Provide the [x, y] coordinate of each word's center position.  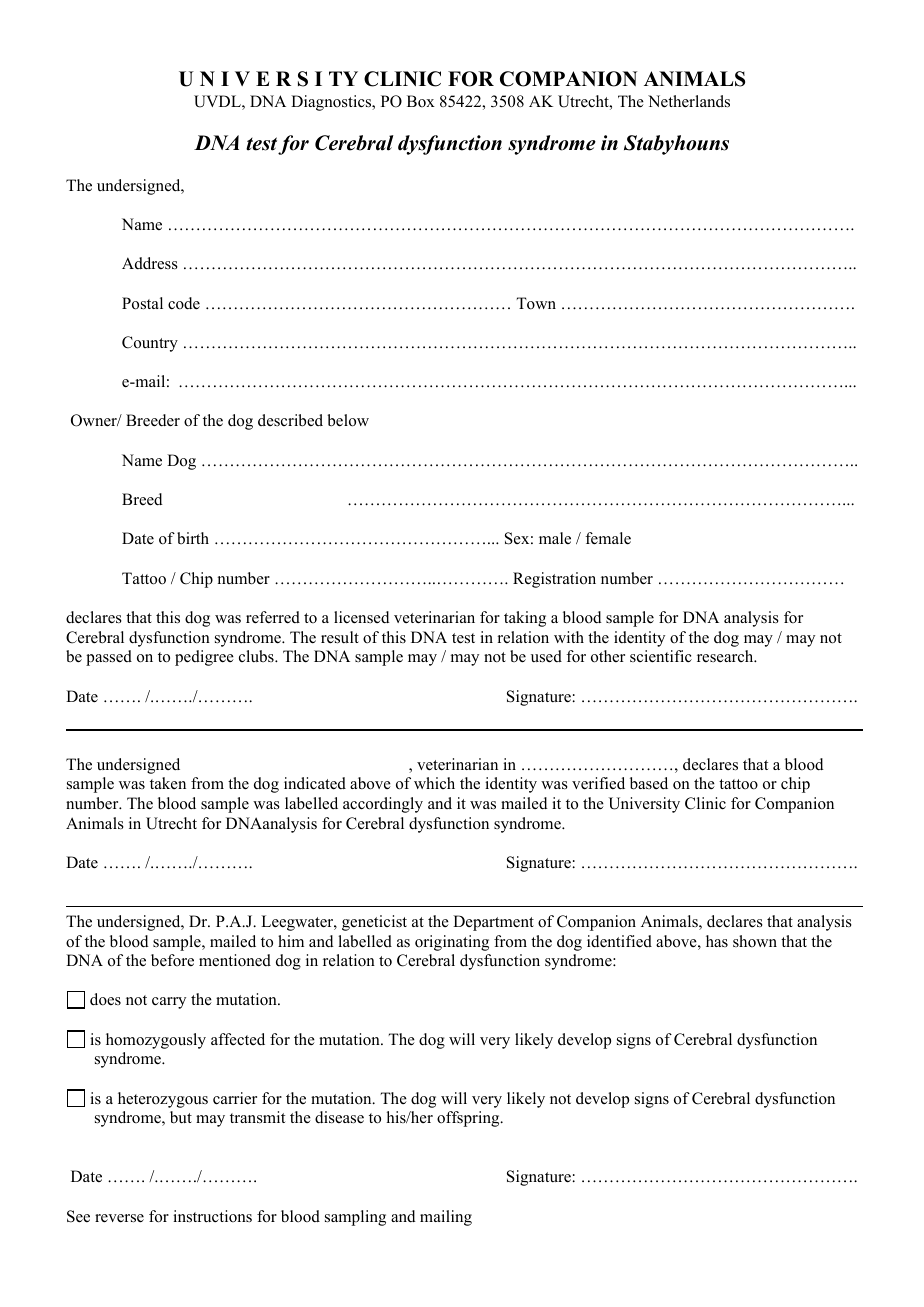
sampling [355, 1218]
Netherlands [689, 101]
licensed [362, 617]
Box [421, 101]
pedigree [204, 658]
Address [150, 263]
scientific [661, 656]
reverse [119, 1218]
